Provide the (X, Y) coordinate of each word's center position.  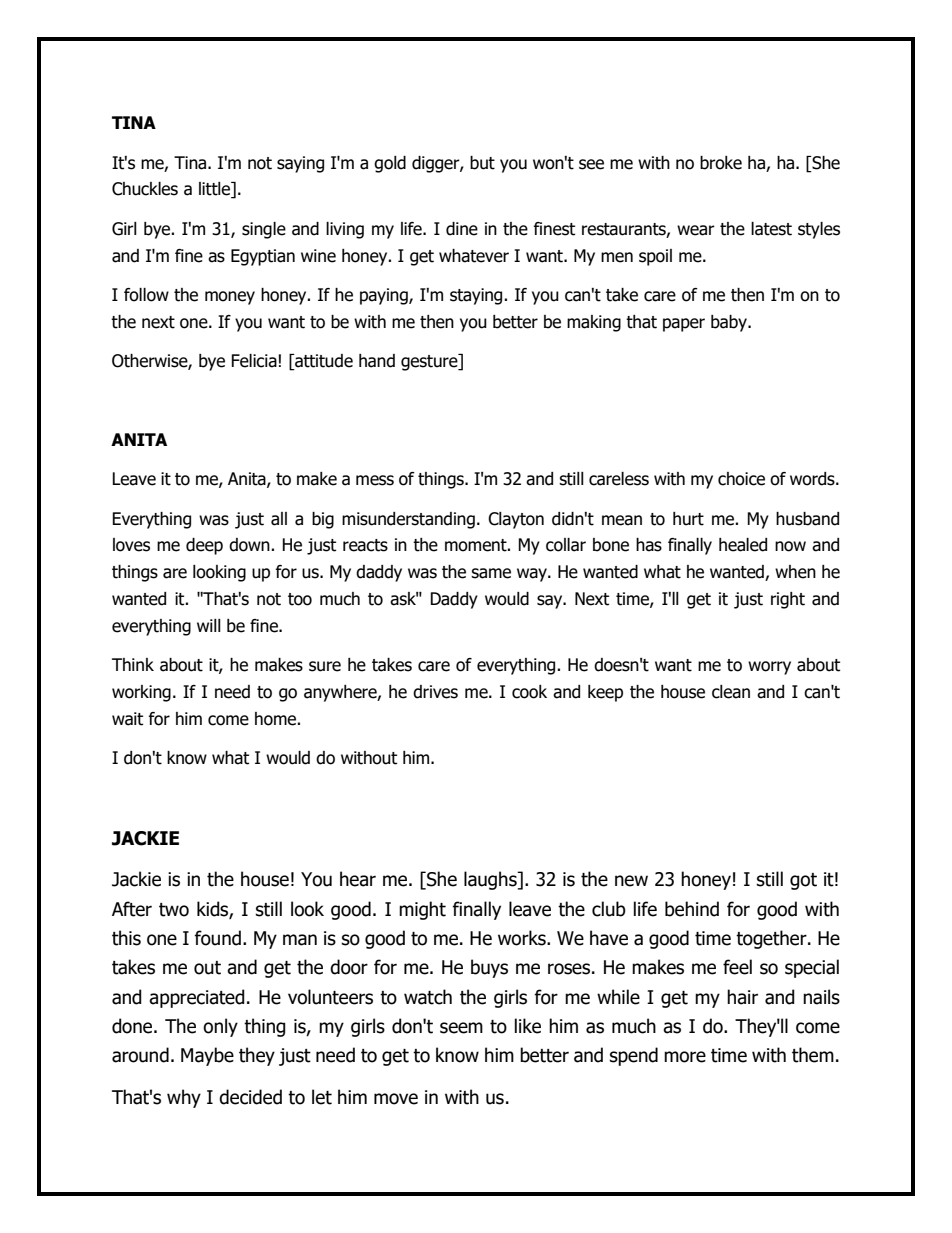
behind (692, 909)
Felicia (254, 361)
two (174, 910)
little (215, 190)
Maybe (207, 1056)
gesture (430, 362)
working (141, 693)
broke (721, 163)
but (482, 163)
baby (730, 323)
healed (743, 545)
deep (204, 546)
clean (731, 692)
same (491, 573)
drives (435, 692)
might (422, 910)
